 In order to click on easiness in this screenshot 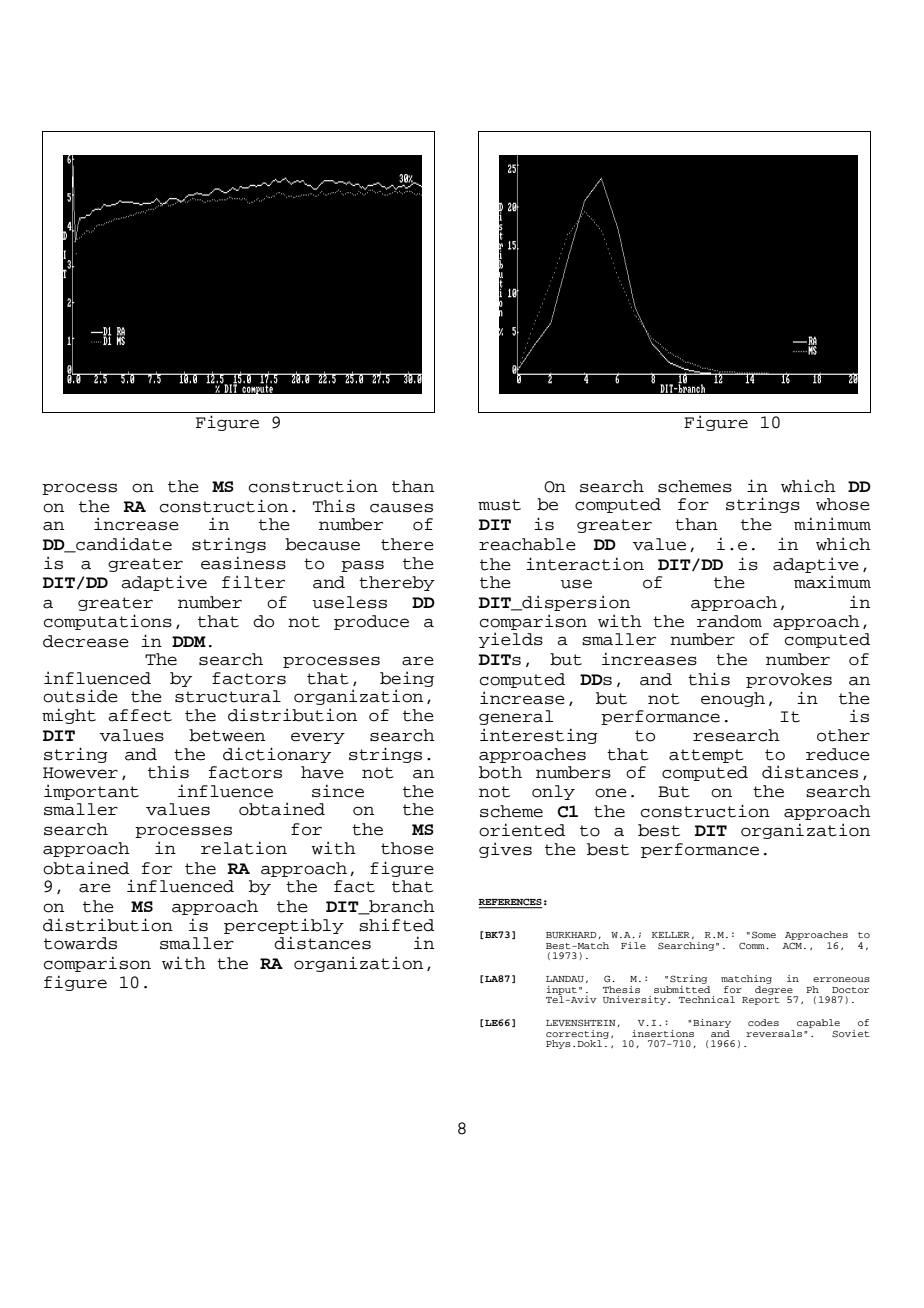, I will do `click(243, 563)`.
